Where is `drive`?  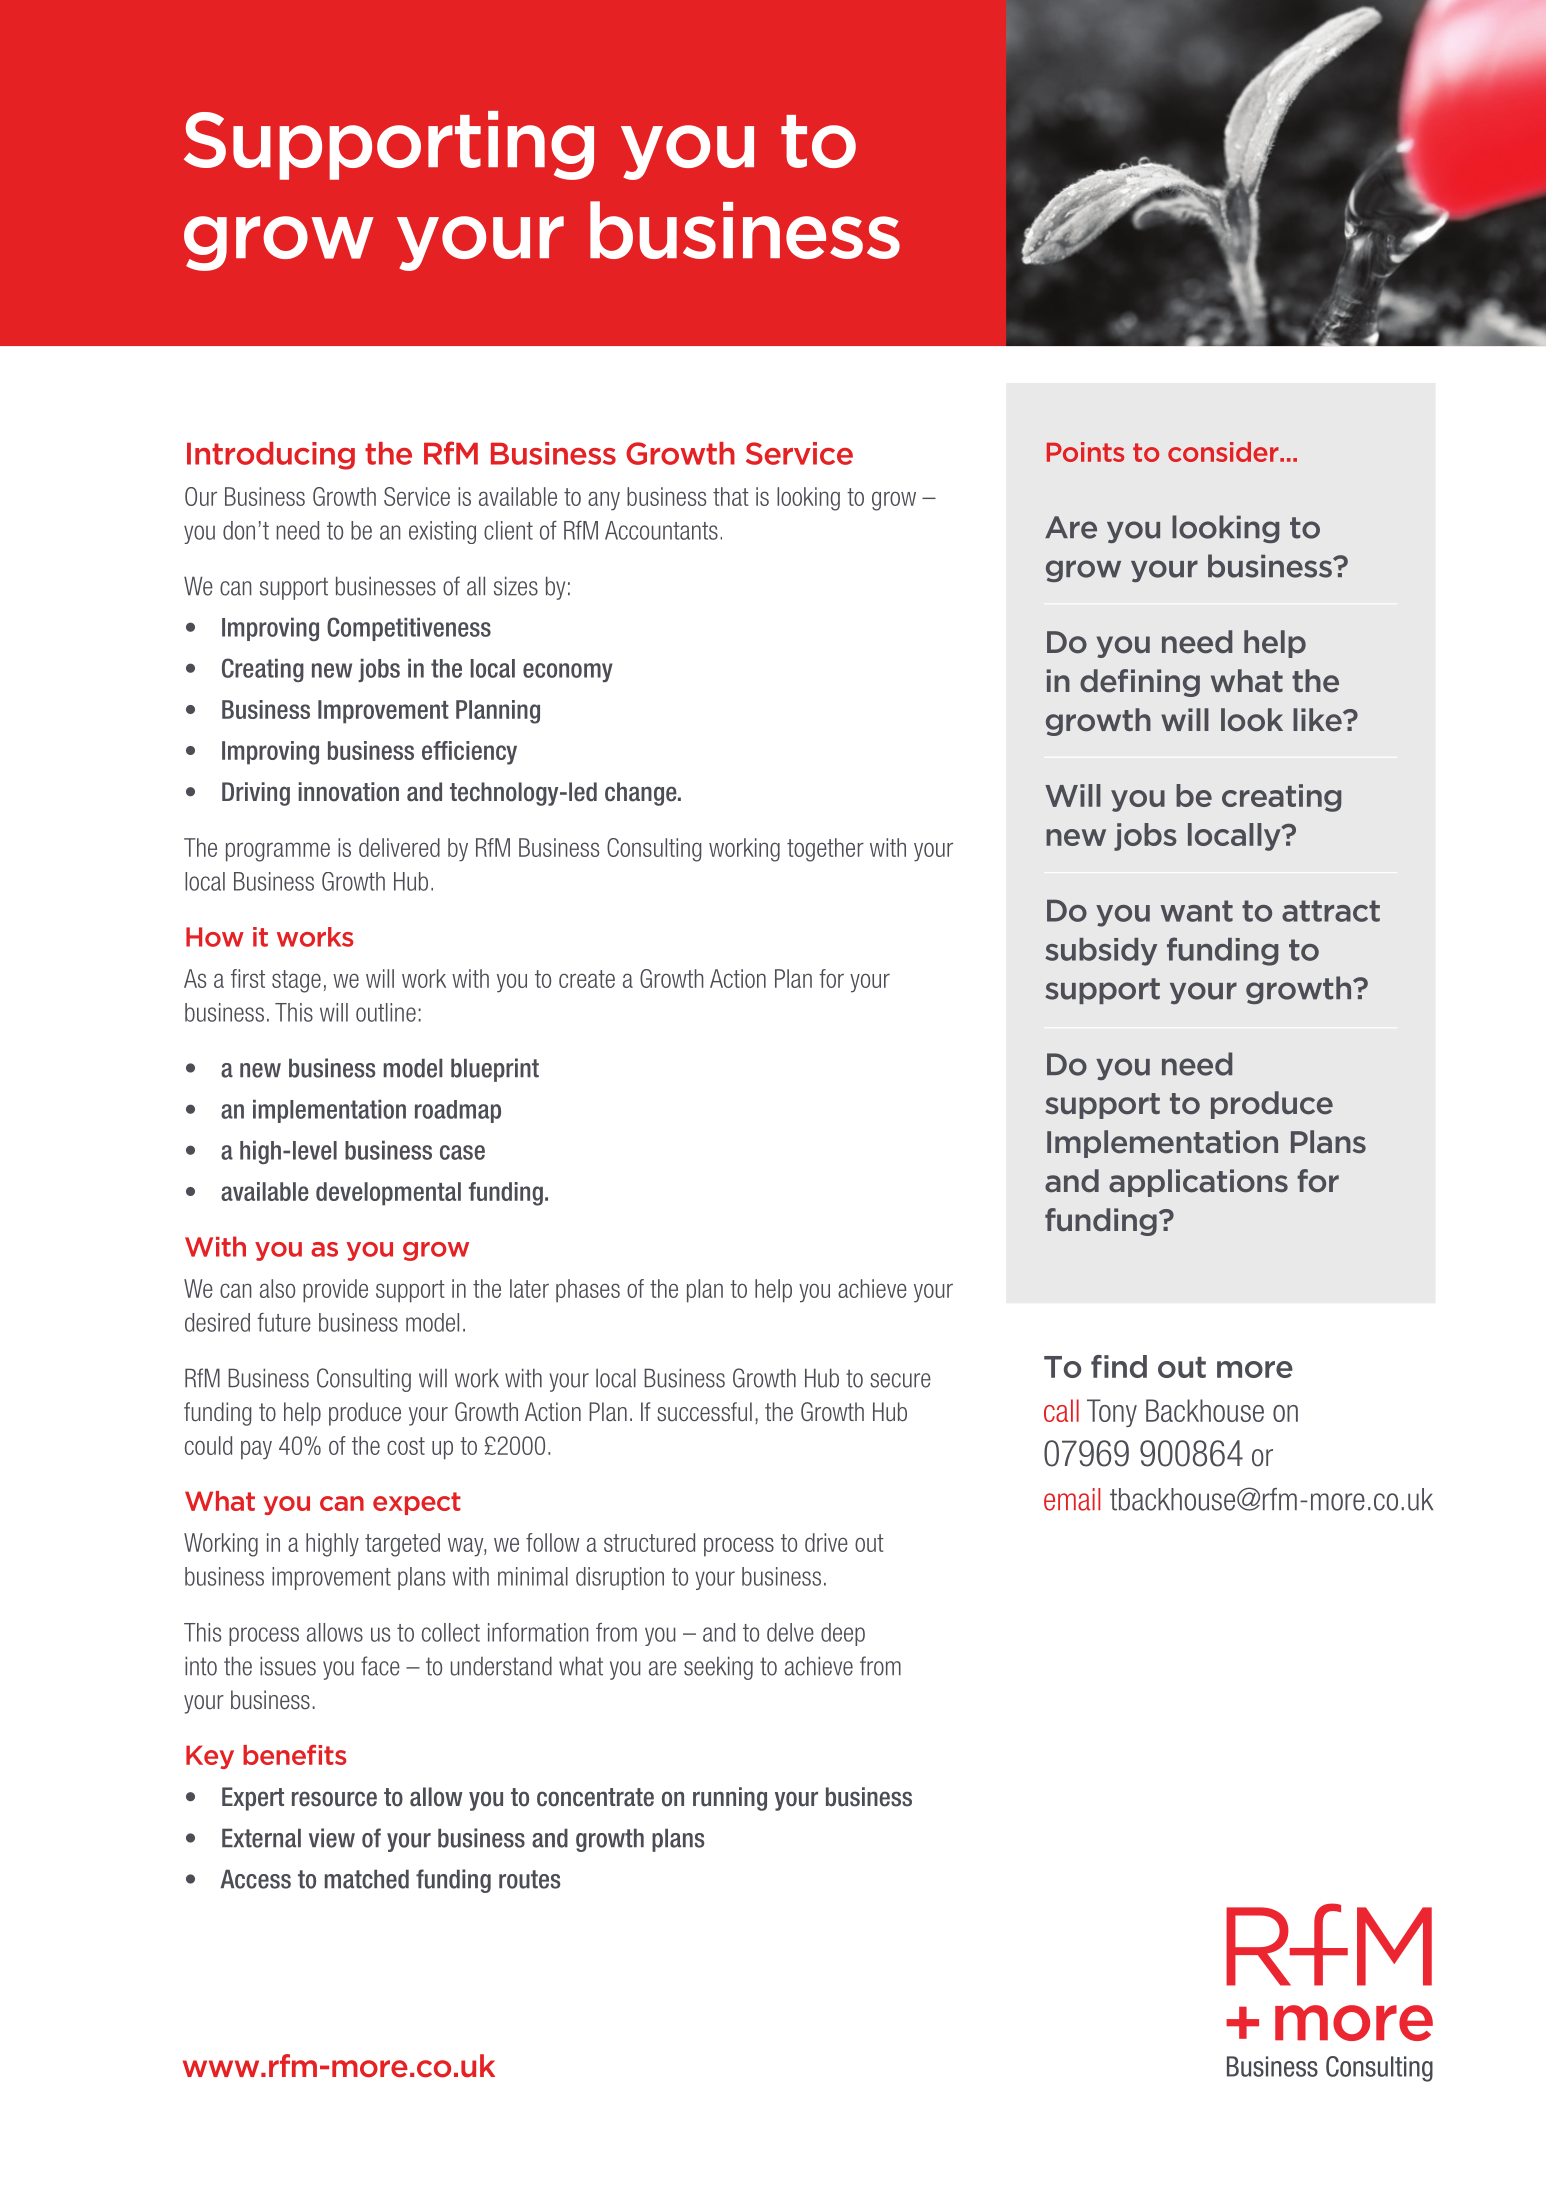
drive is located at coordinates (826, 1542).
